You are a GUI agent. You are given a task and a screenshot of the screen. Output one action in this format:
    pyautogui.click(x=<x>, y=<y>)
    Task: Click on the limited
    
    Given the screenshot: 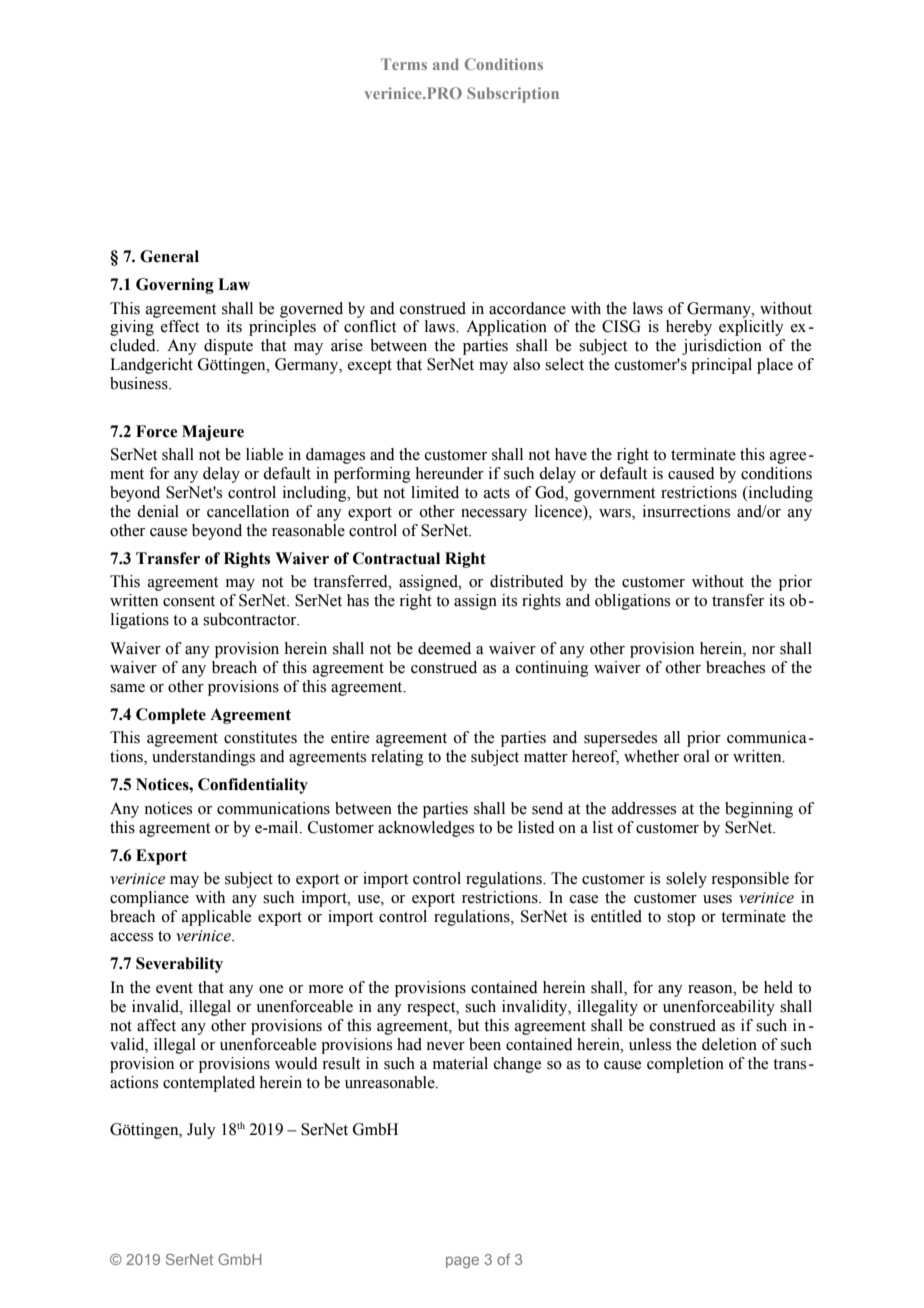 What is the action you would take?
    pyautogui.click(x=435, y=492)
